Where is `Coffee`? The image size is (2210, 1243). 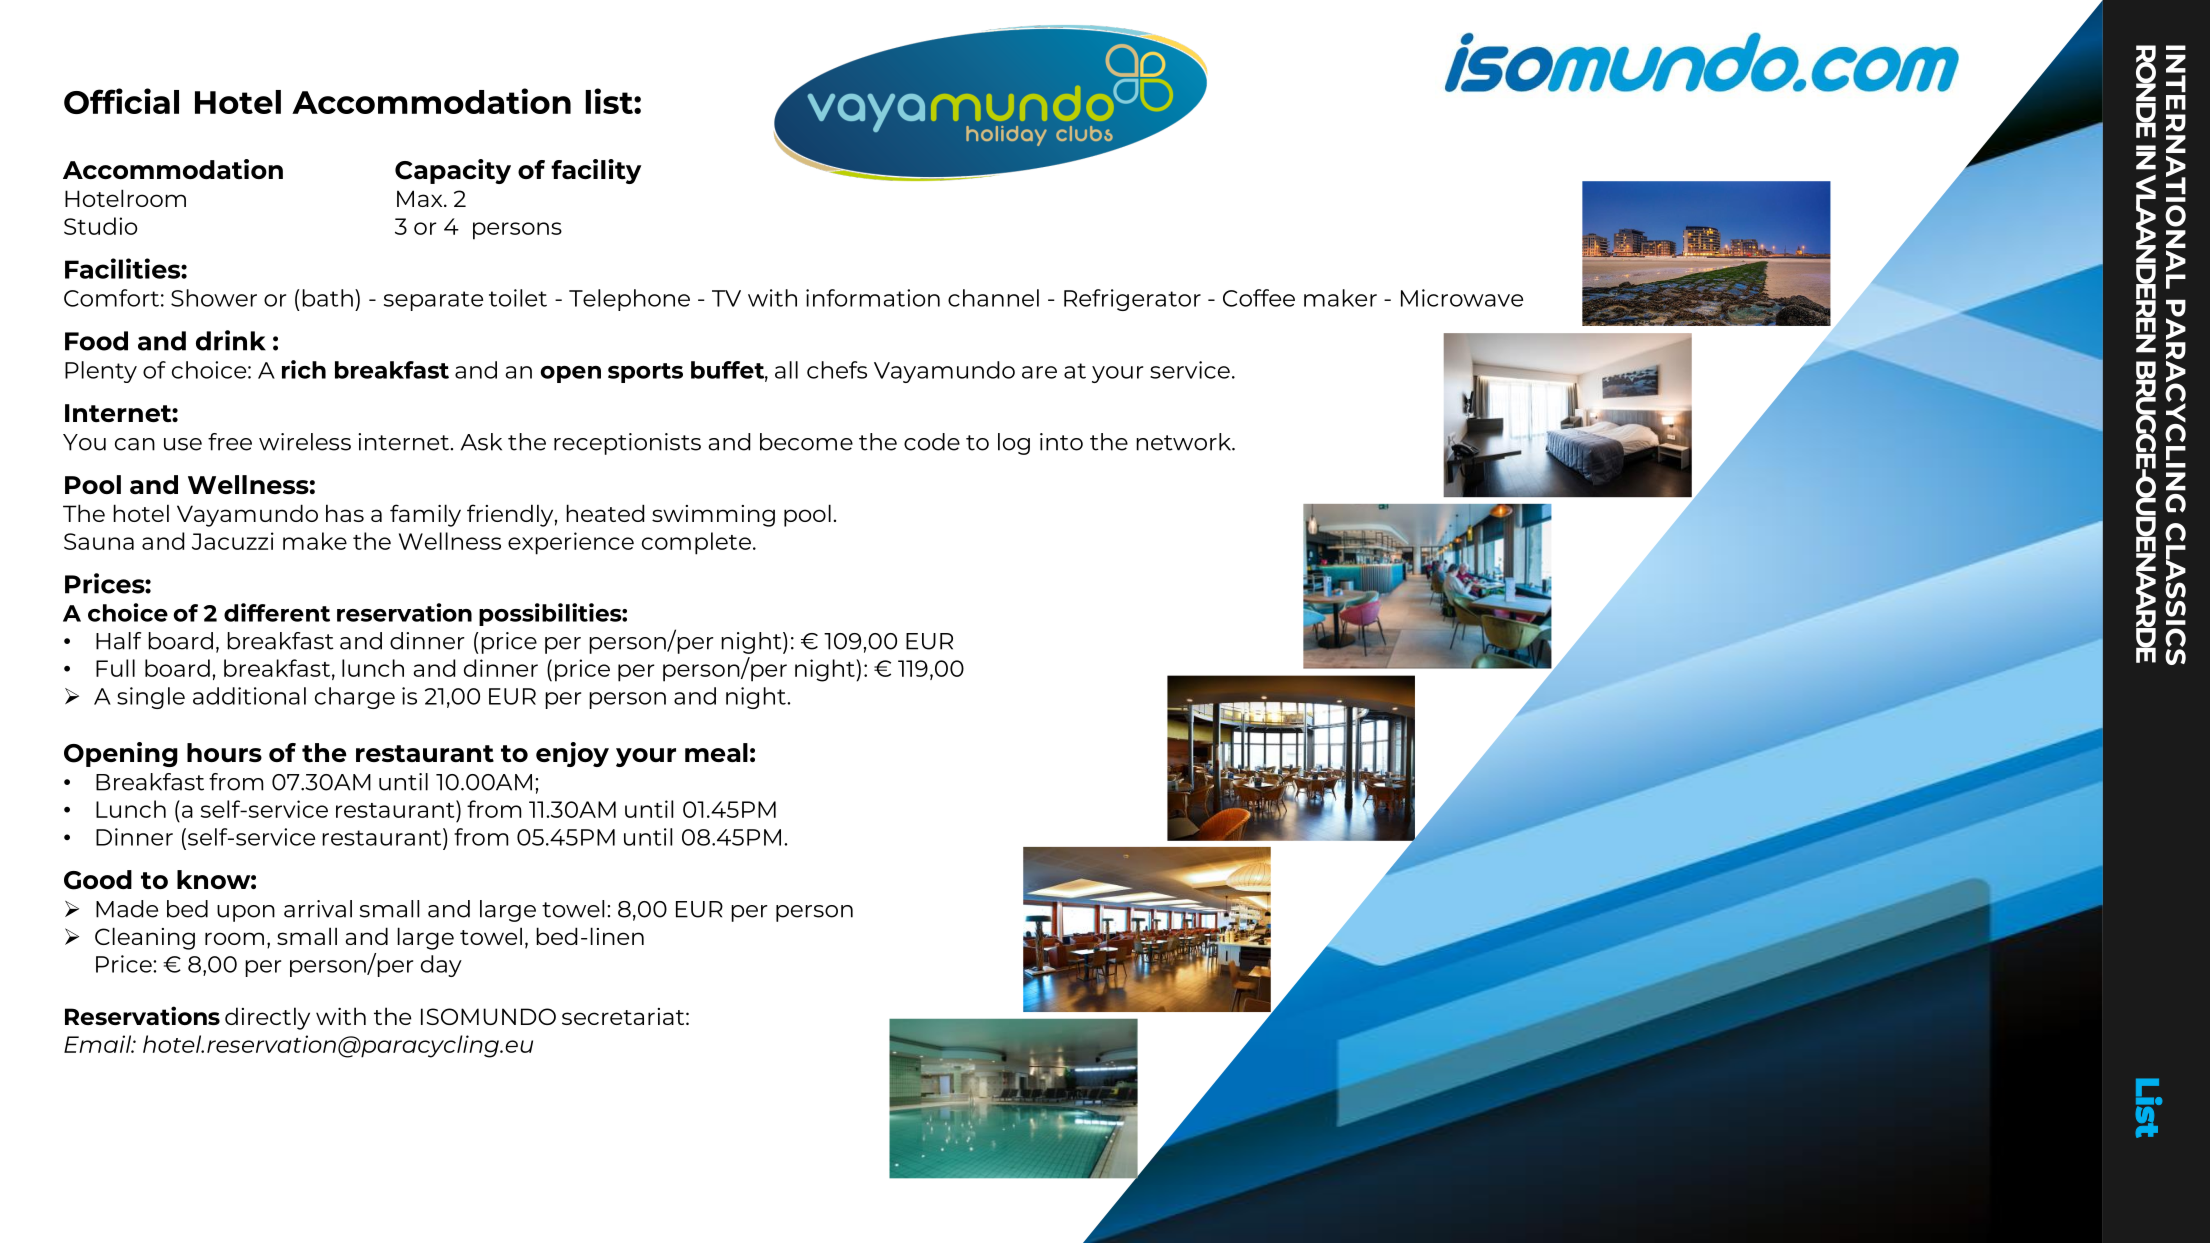 Coffee is located at coordinates (1259, 298).
